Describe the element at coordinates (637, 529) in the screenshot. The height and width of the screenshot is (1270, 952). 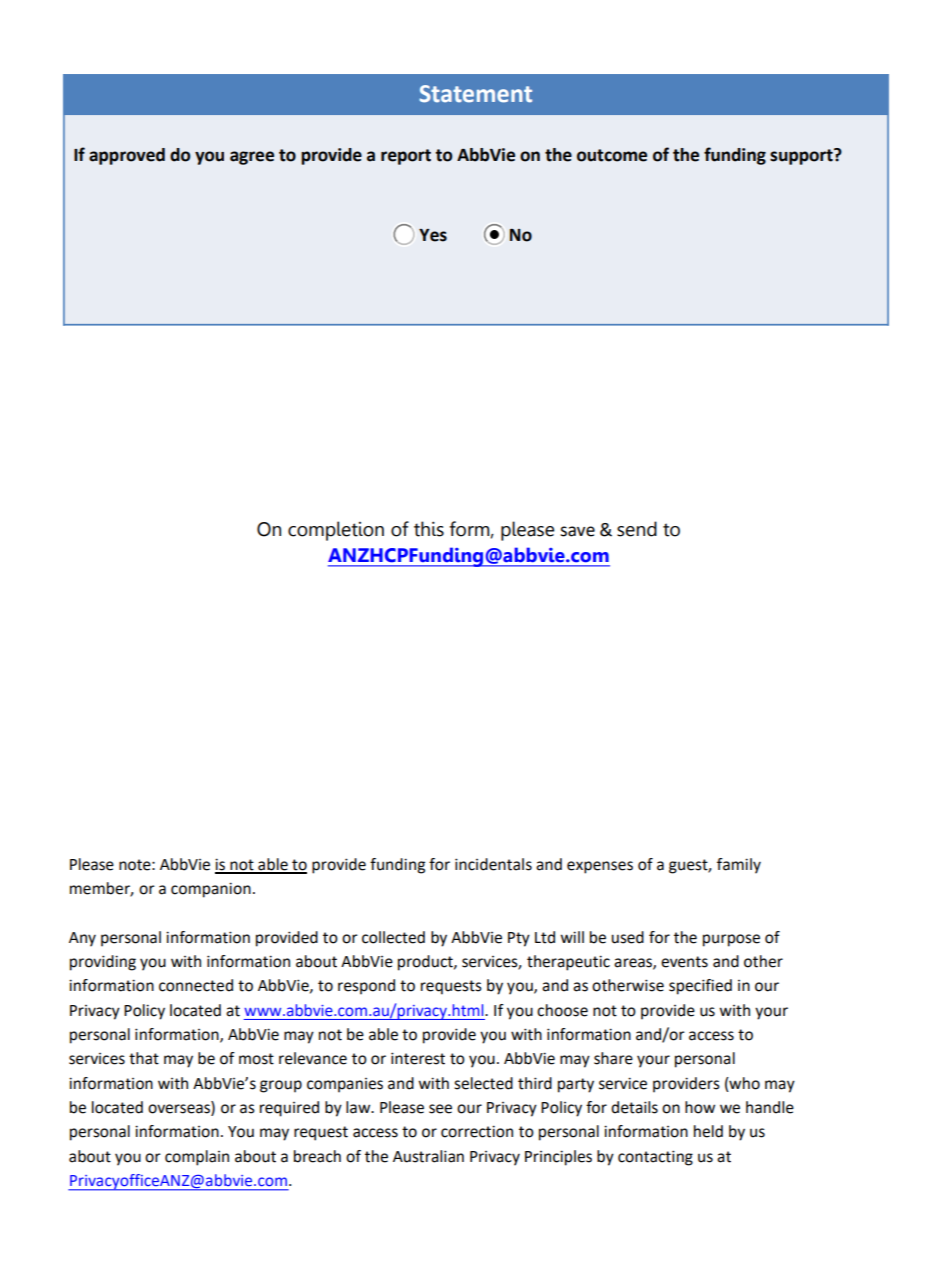
I see `send` at that location.
